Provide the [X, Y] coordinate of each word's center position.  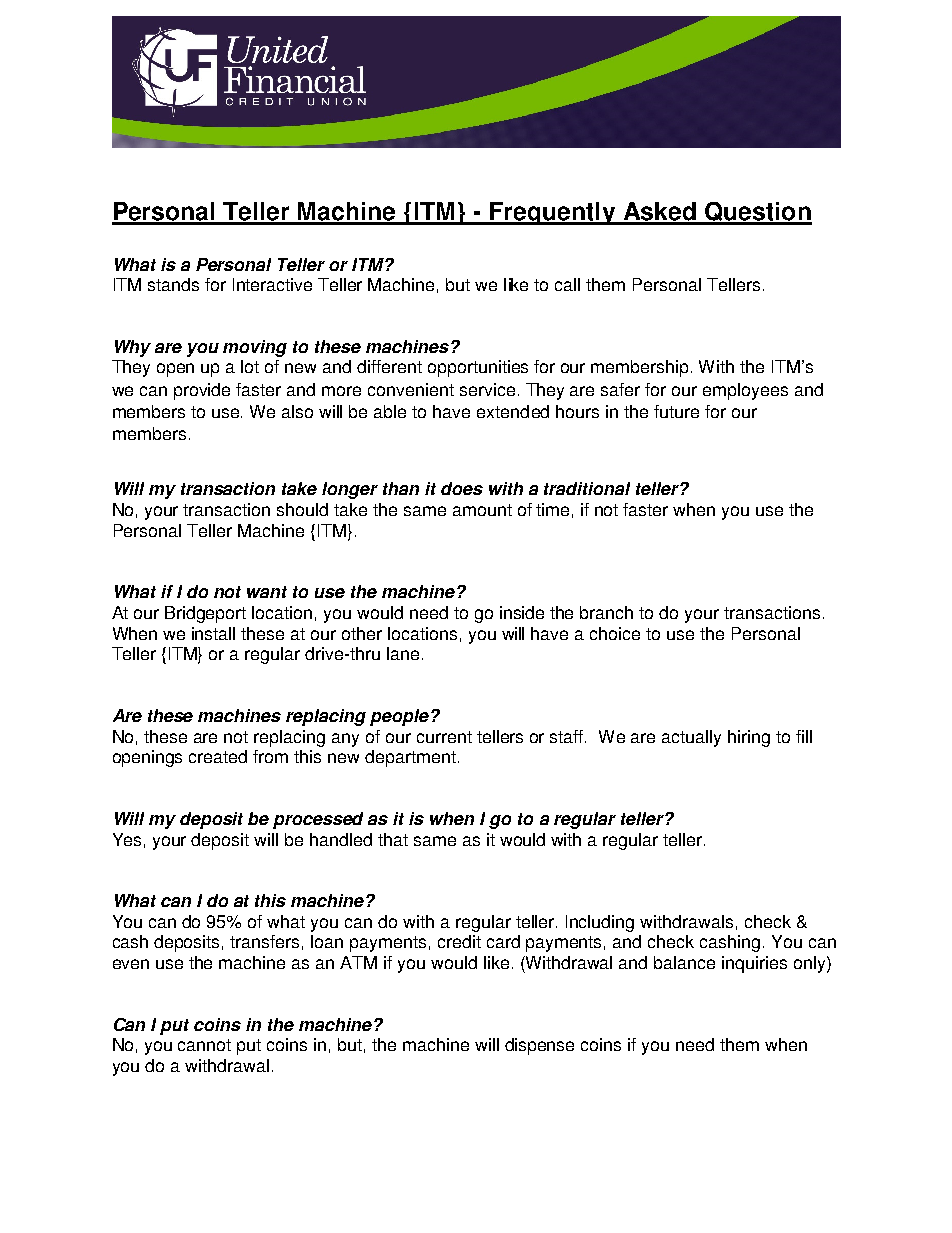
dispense [539, 1046]
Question [757, 213]
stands [173, 284]
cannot [204, 1045]
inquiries [754, 964]
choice [615, 633]
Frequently [552, 213]
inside [522, 612]
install [213, 633]
